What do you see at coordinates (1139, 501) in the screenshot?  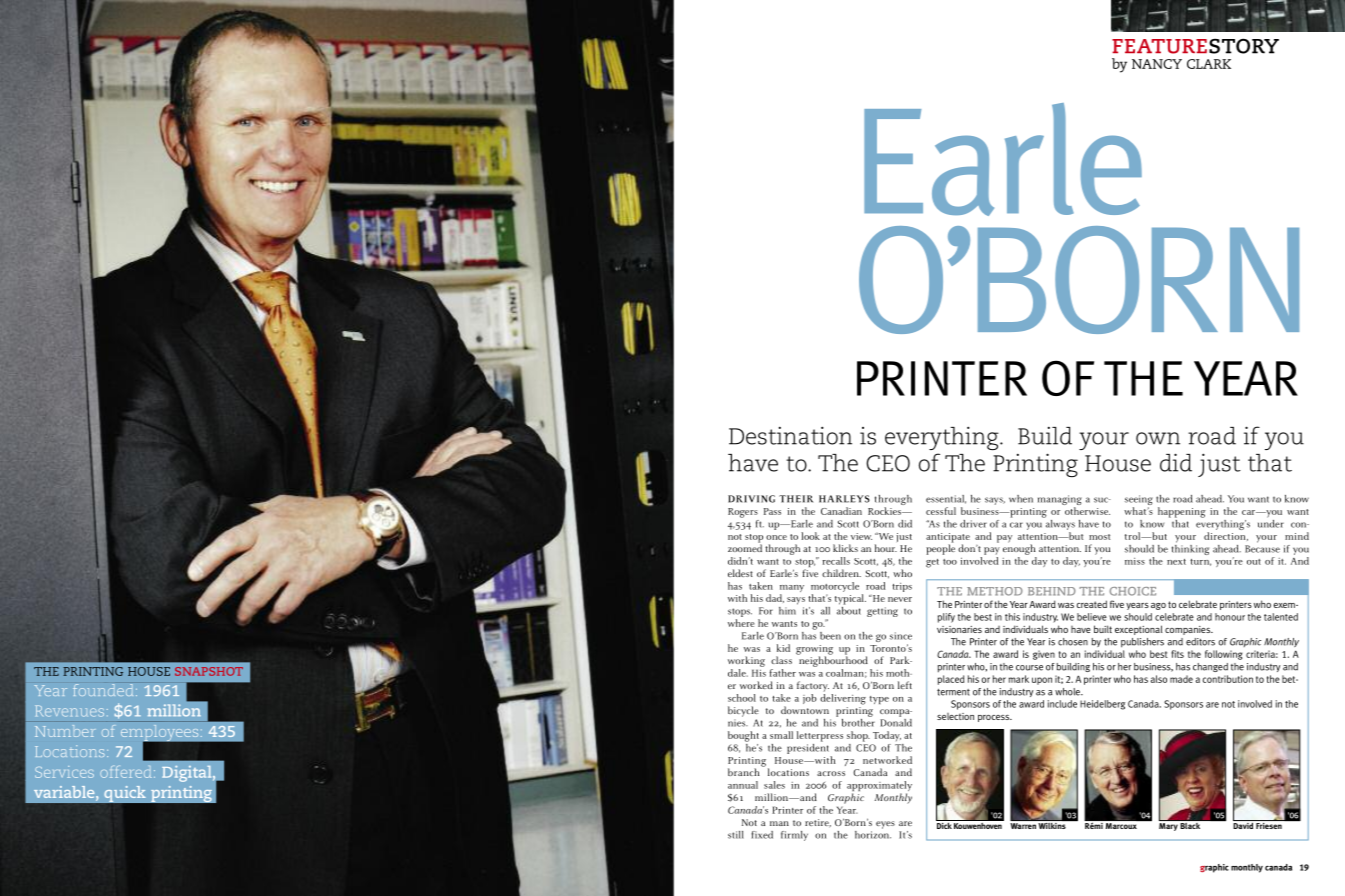 I see `seeing` at bounding box center [1139, 501].
